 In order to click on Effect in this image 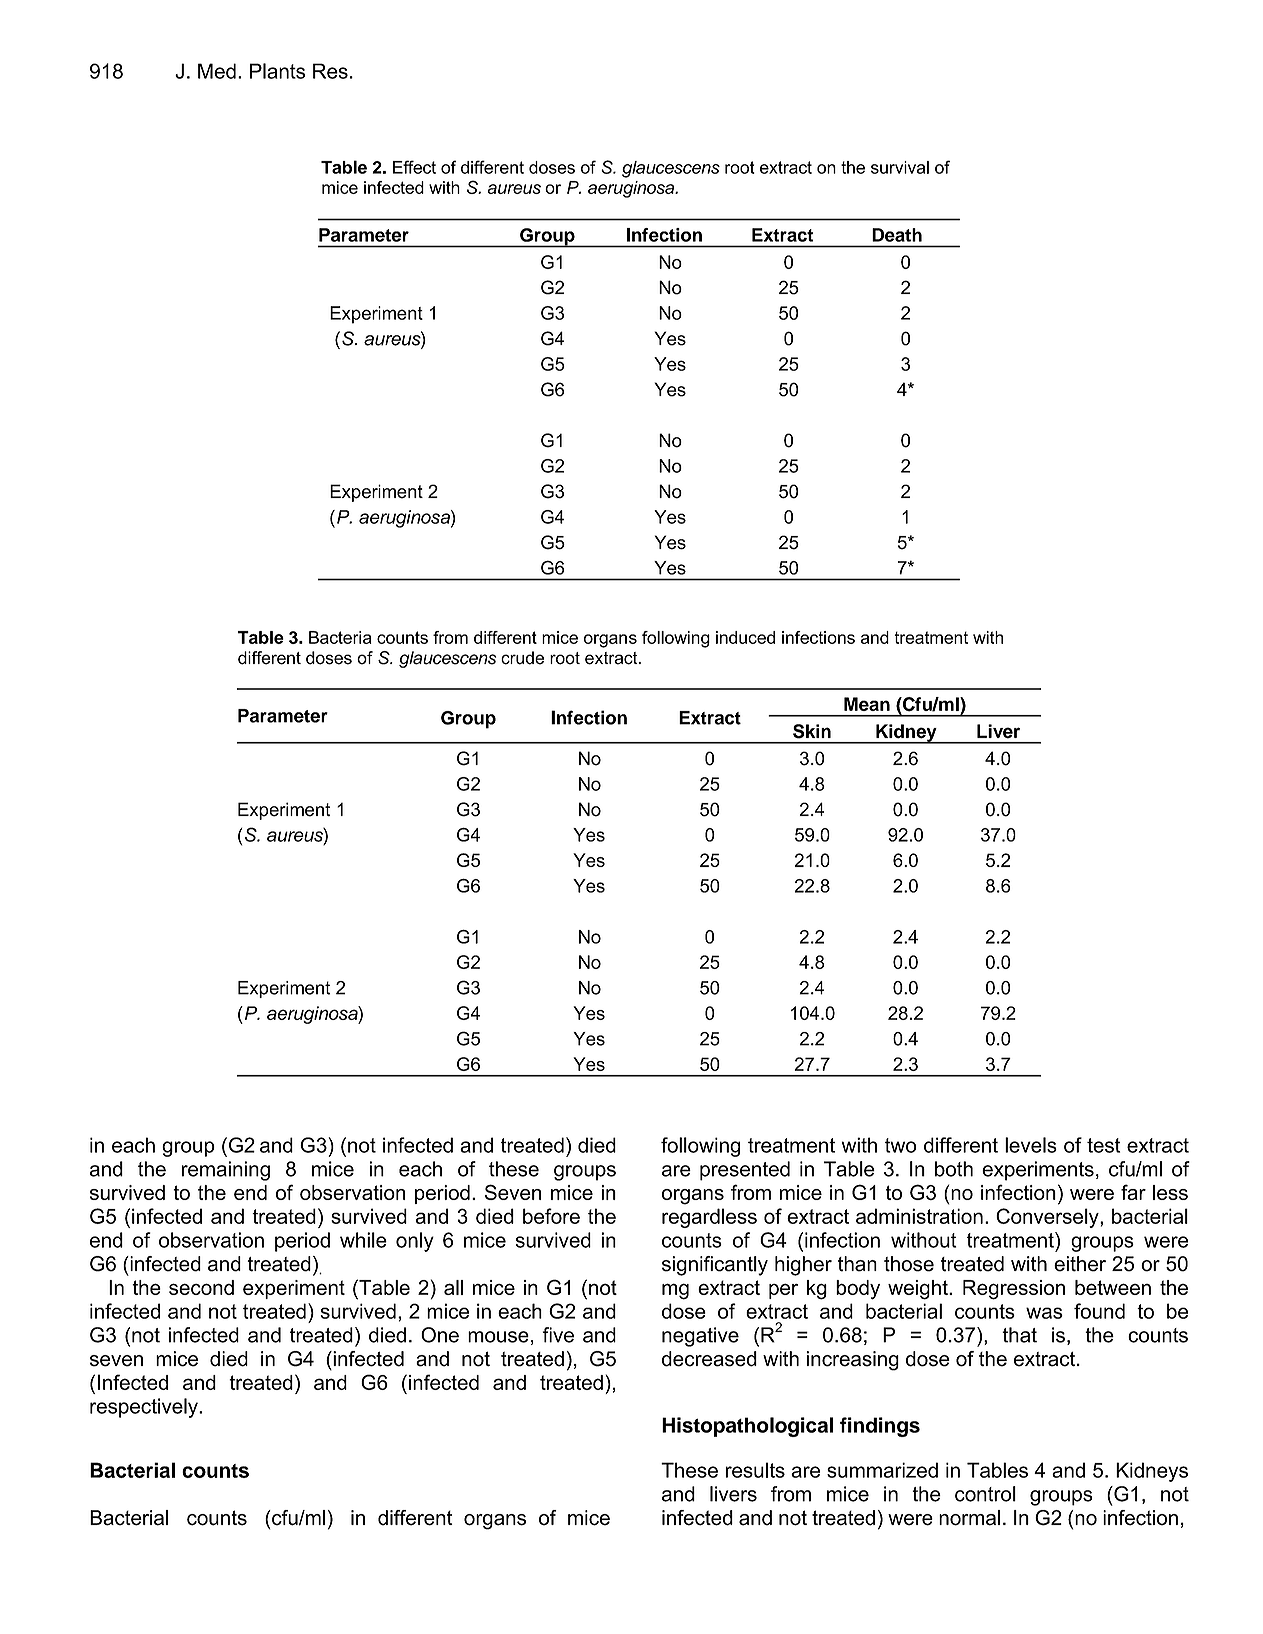, I will do `click(414, 167)`.
